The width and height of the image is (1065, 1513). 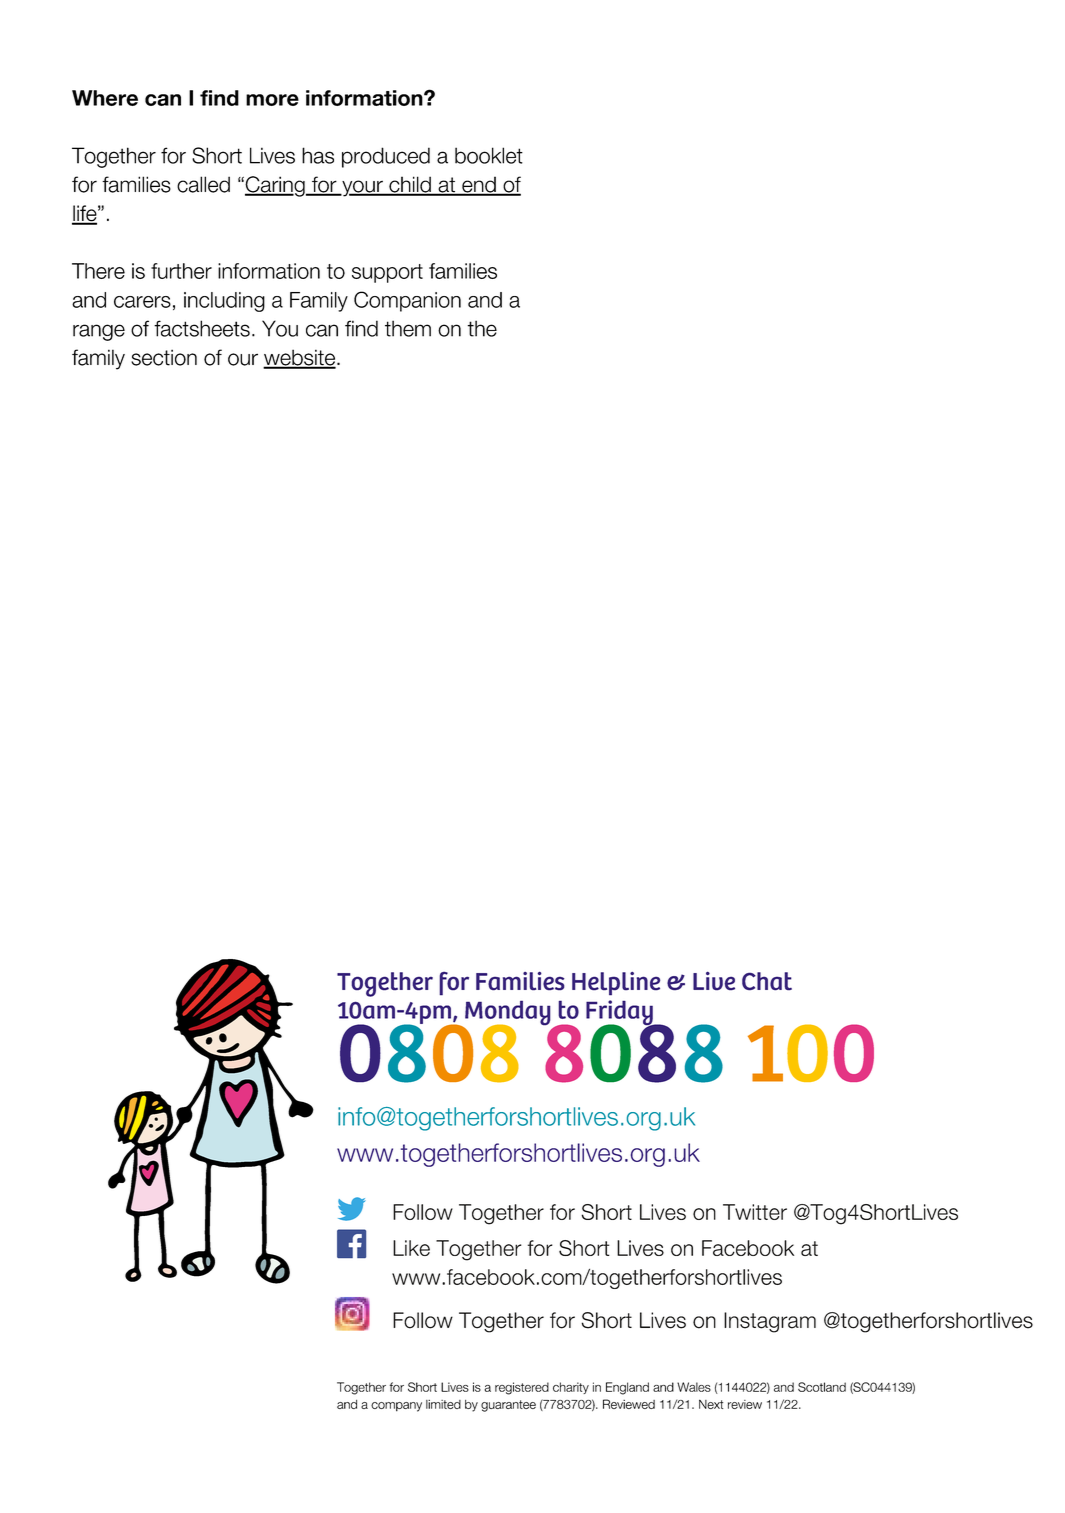 I want to click on section, so click(x=164, y=357).
